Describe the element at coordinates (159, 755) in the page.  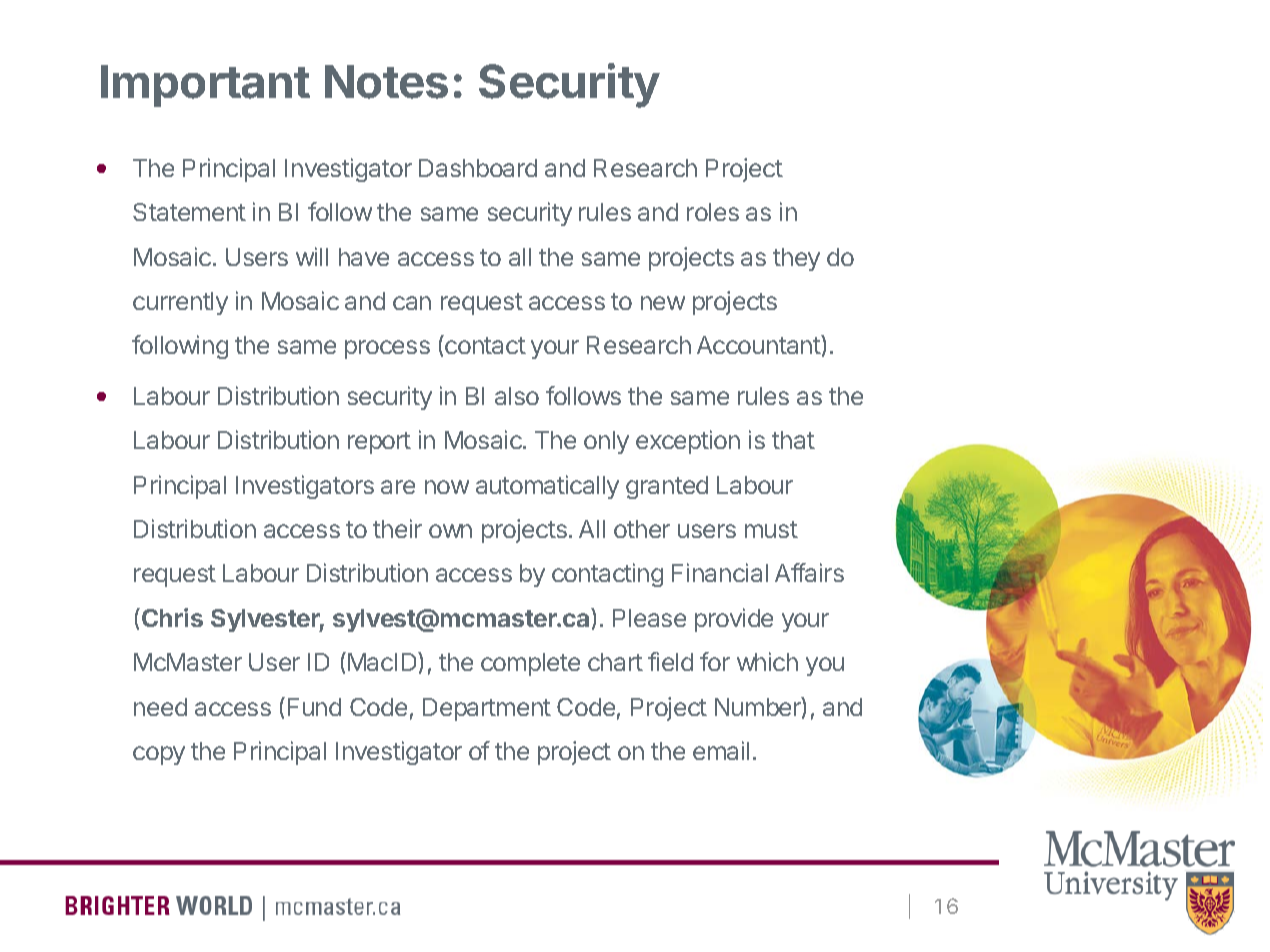
I see `copy` at that location.
